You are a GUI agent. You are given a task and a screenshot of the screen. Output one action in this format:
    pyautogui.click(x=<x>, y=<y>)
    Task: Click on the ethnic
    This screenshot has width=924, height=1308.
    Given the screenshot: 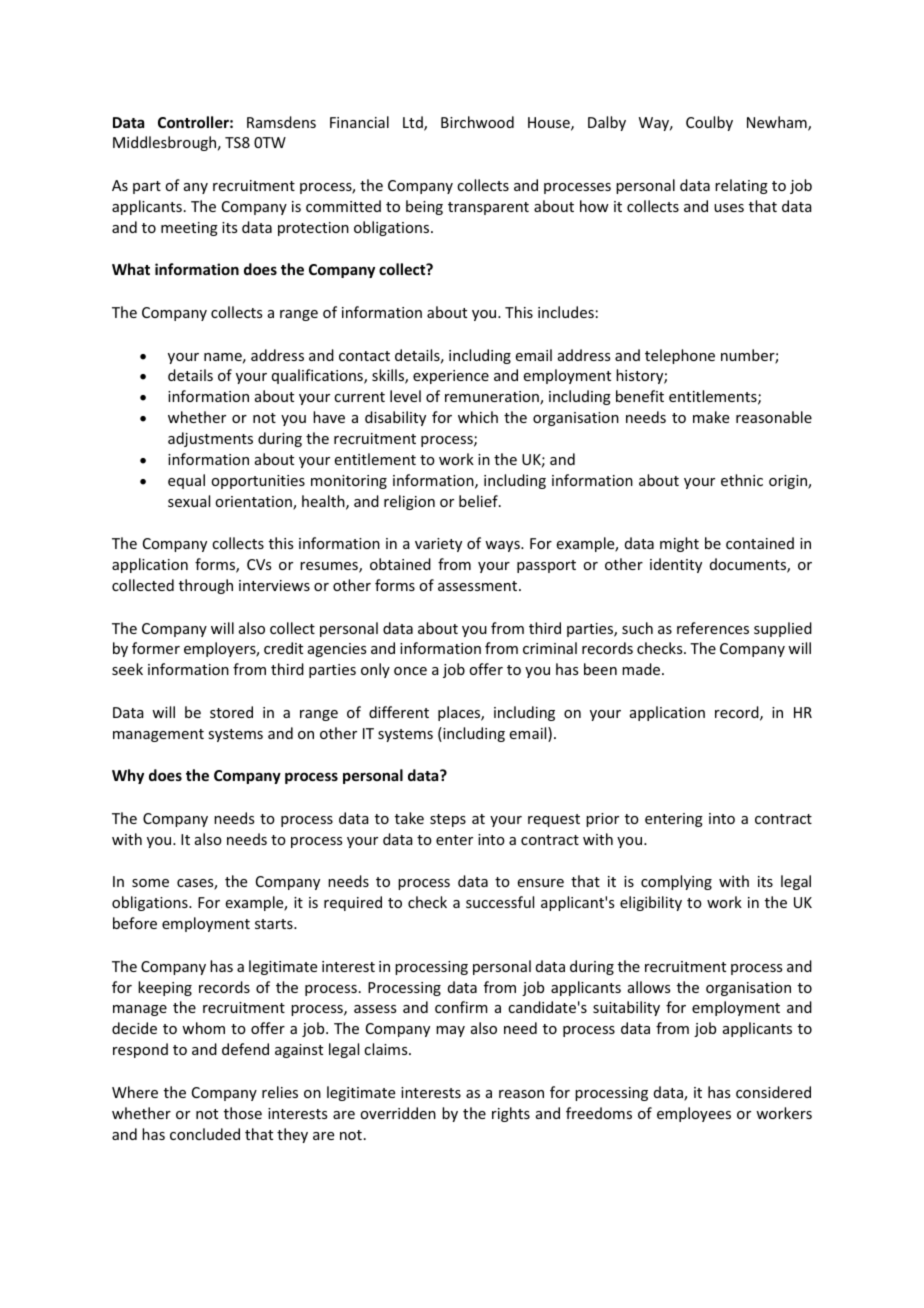 What is the action you would take?
    pyautogui.click(x=742, y=480)
